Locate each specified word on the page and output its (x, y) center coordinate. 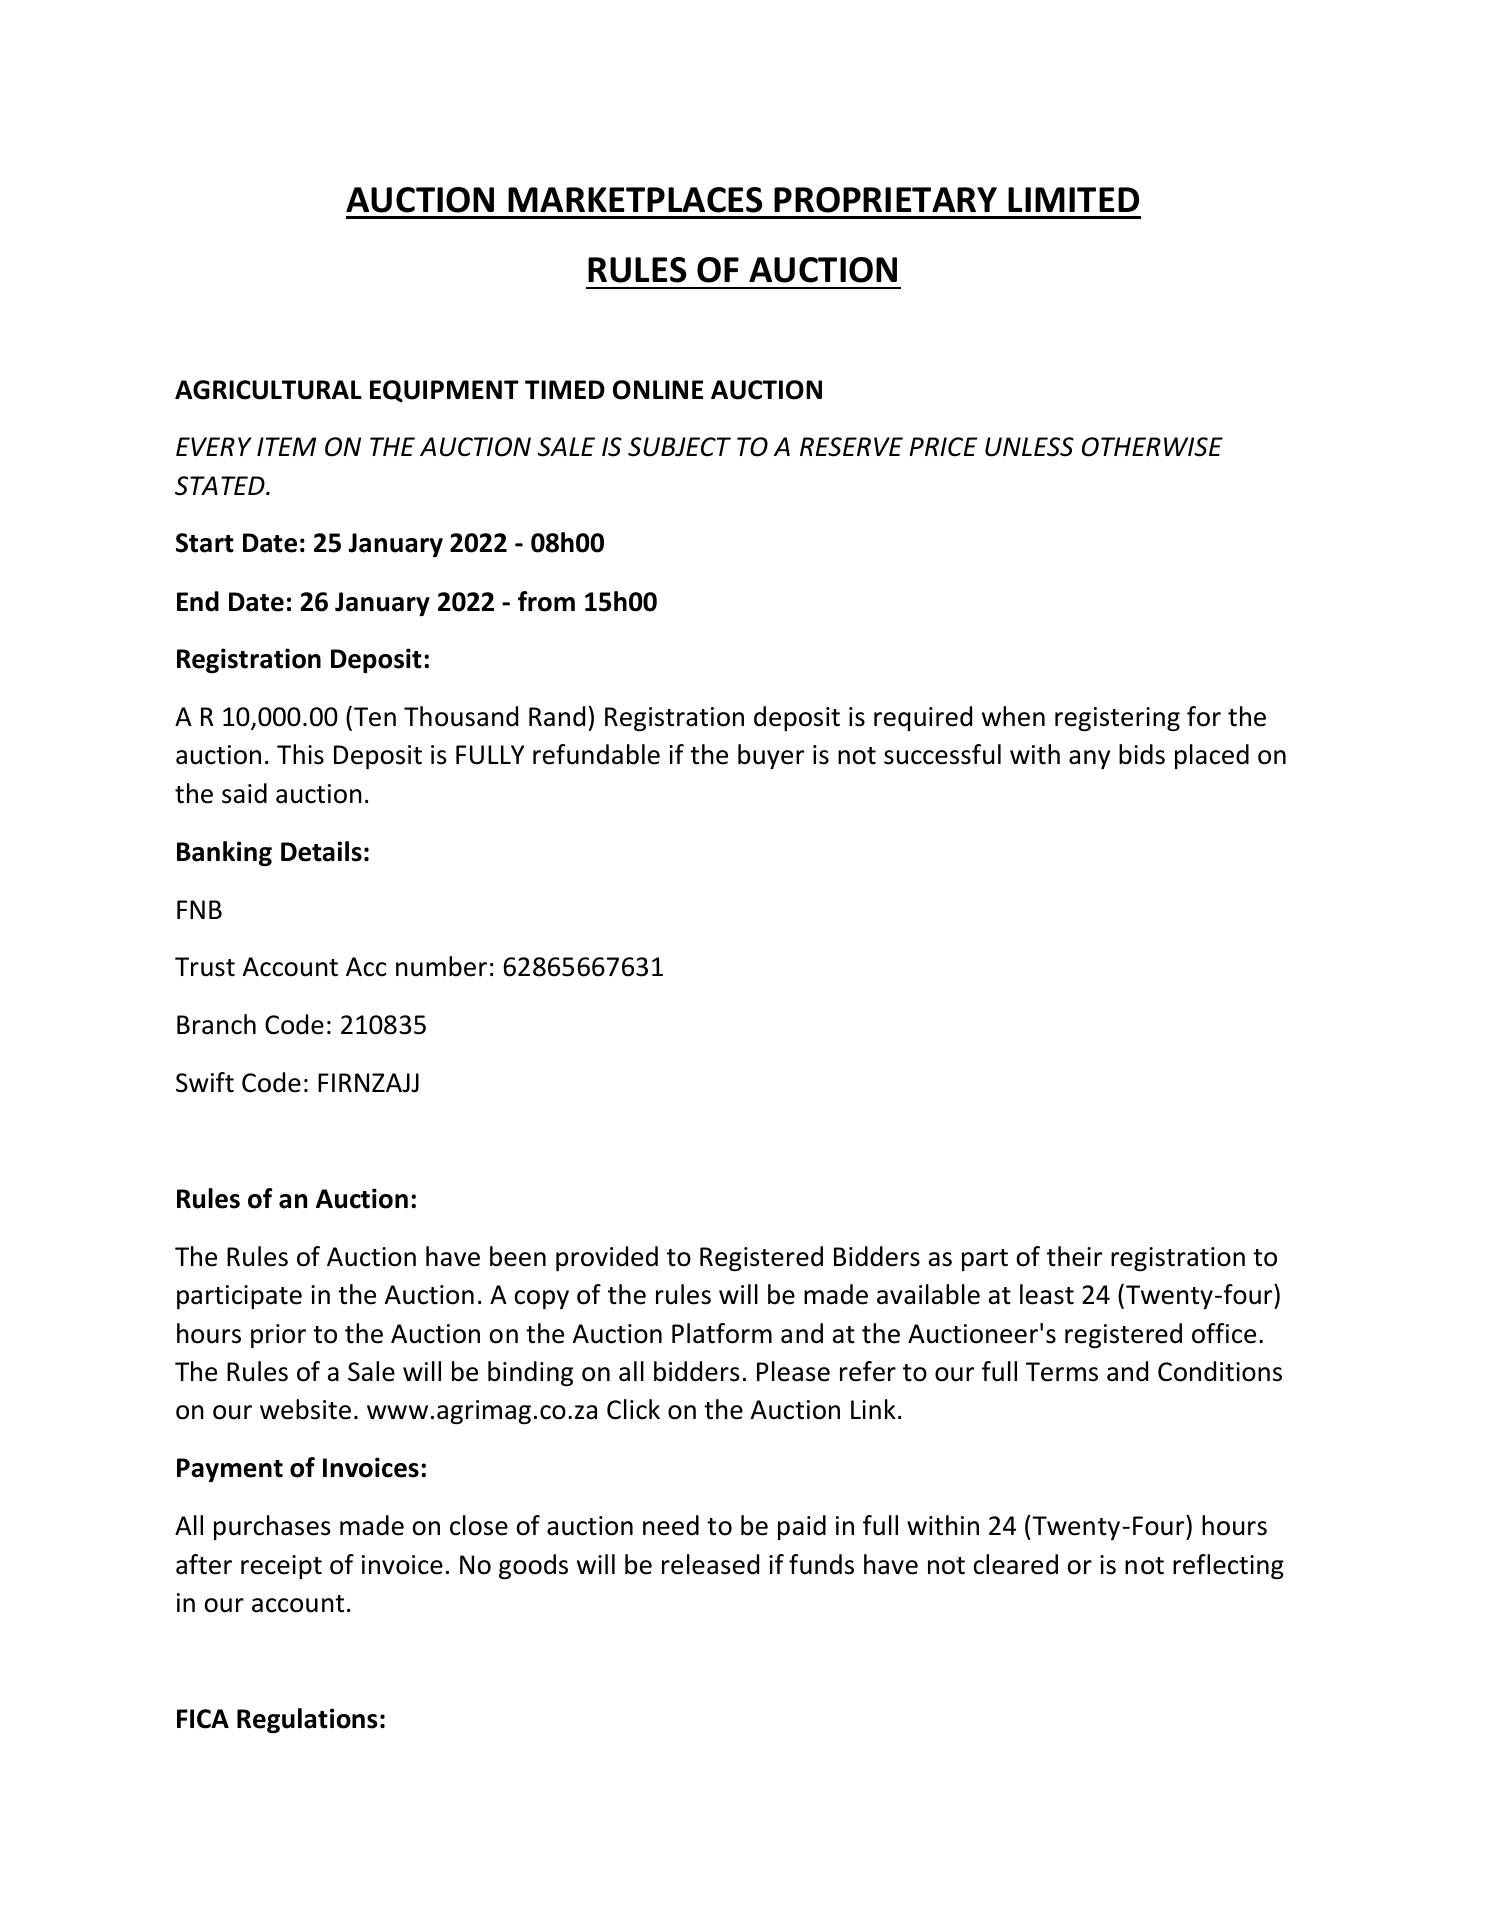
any (1089, 759)
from (546, 601)
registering (1117, 719)
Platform (722, 1333)
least (1047, 1294)
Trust (205, 967)
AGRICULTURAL (268, 390)
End (198, 601)
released (710, 1564)
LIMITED (1073, 199)
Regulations (307, 1720)
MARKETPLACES (635, 200)
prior (278, 1336)
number (441, 966)
